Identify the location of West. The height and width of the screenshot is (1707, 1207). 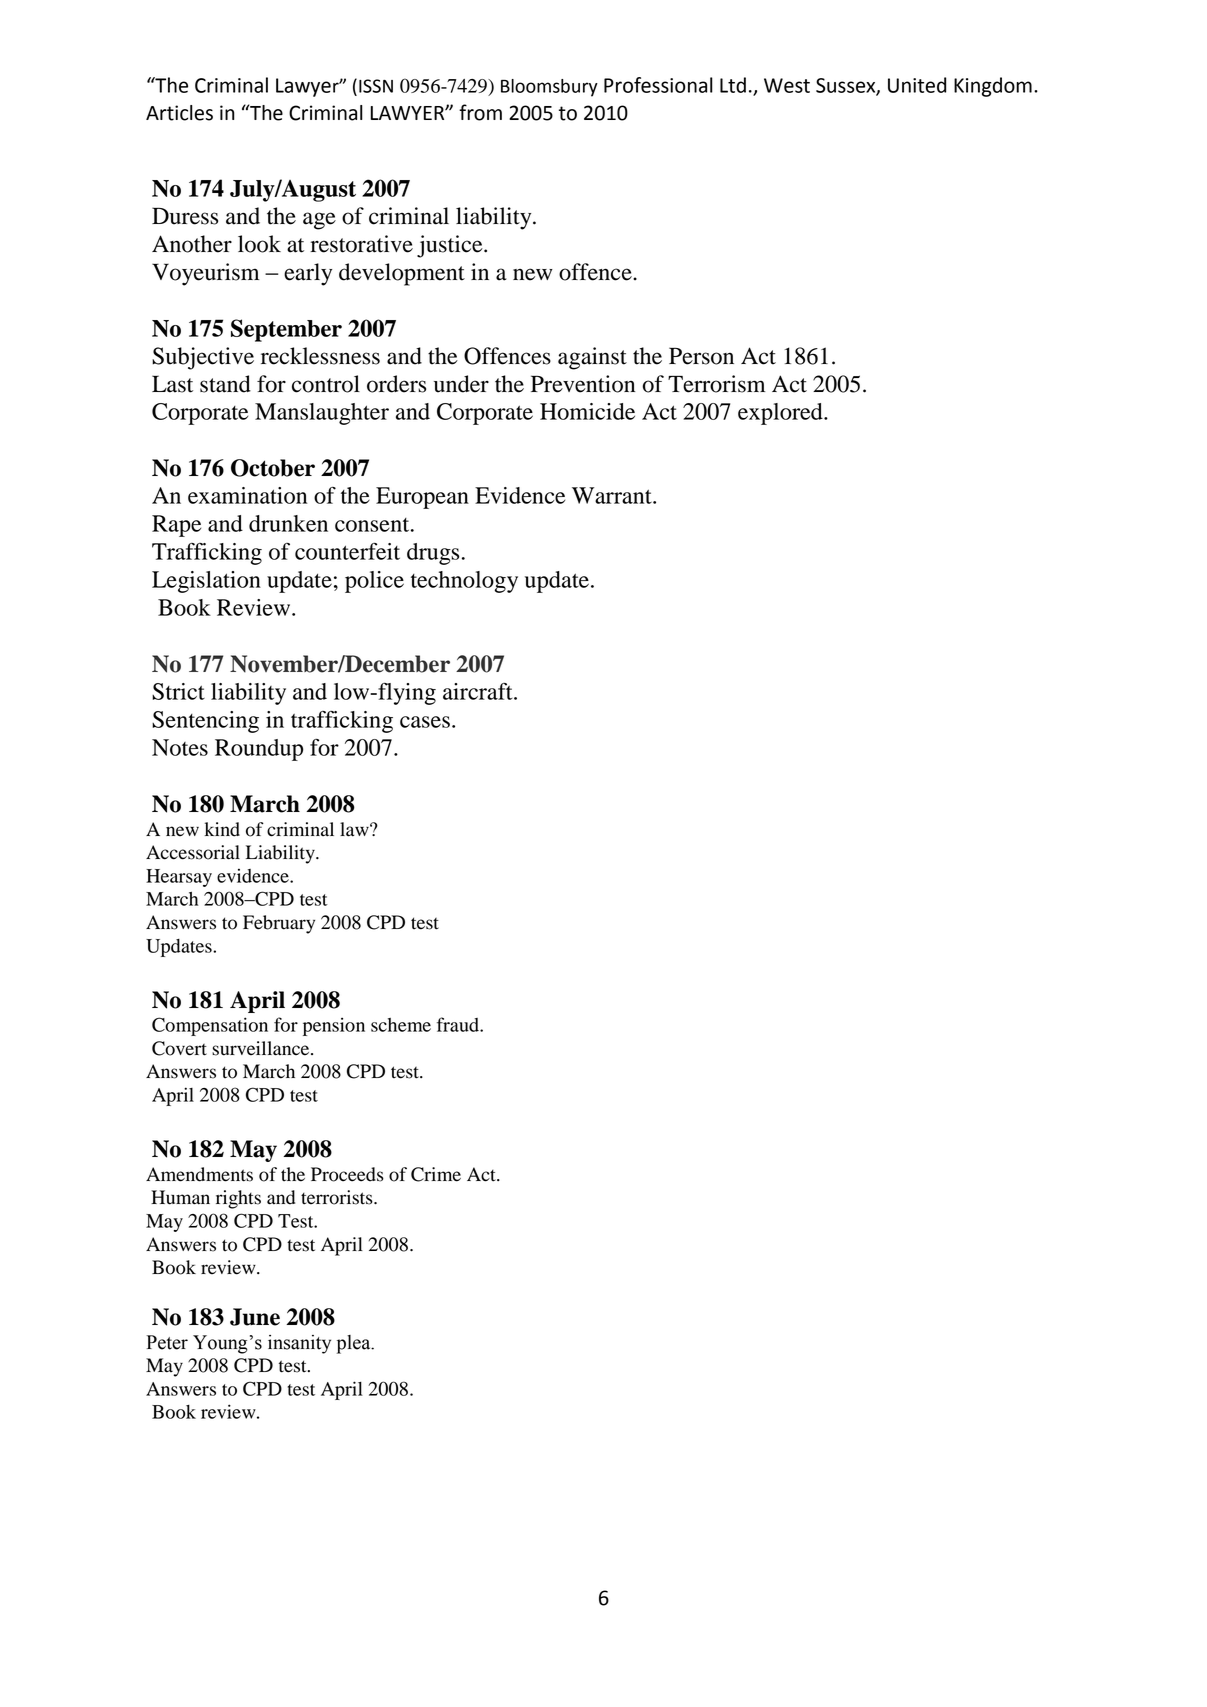
(787, 85).
